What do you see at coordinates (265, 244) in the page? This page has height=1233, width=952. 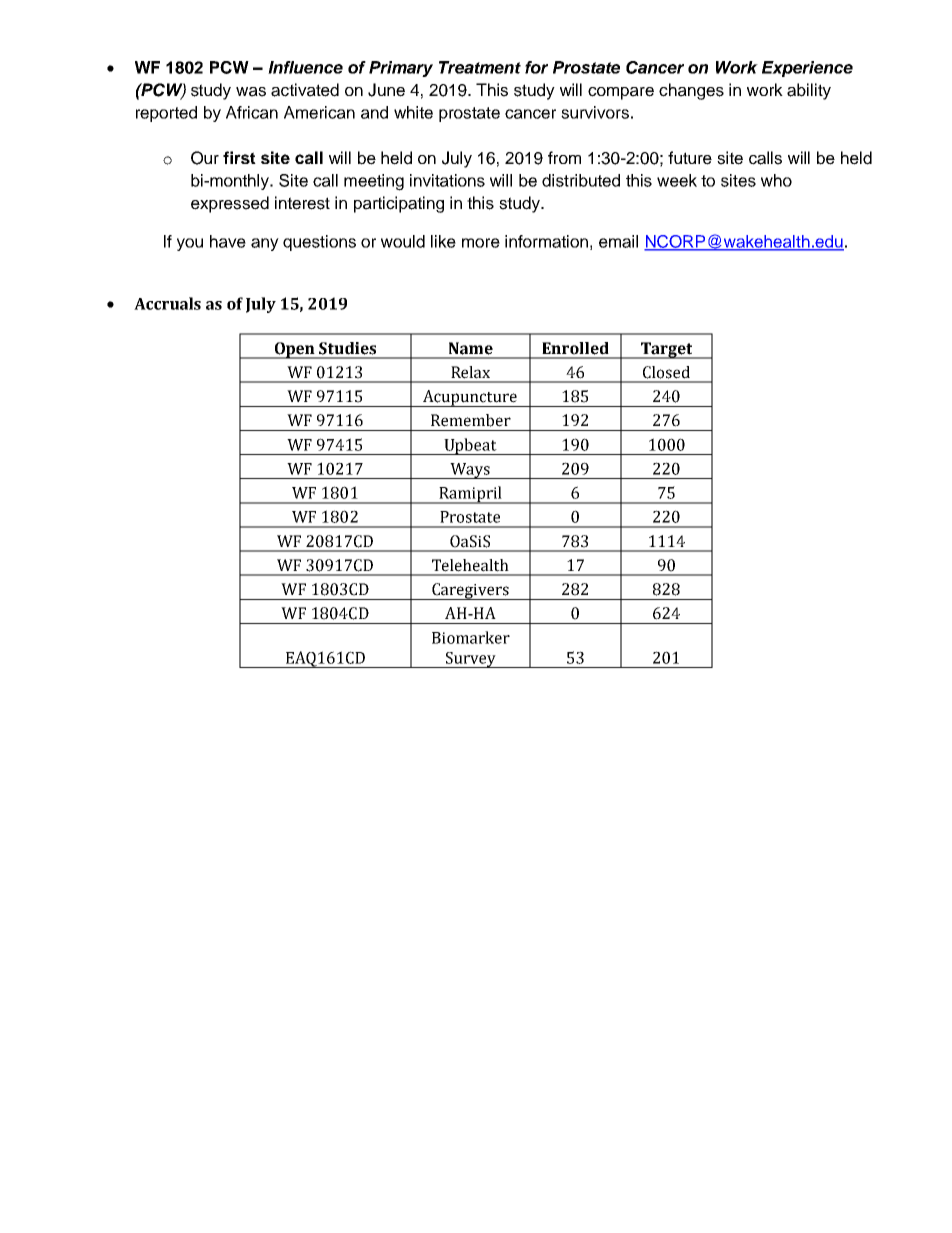 I see `any` at bounding box center [265, 244].
